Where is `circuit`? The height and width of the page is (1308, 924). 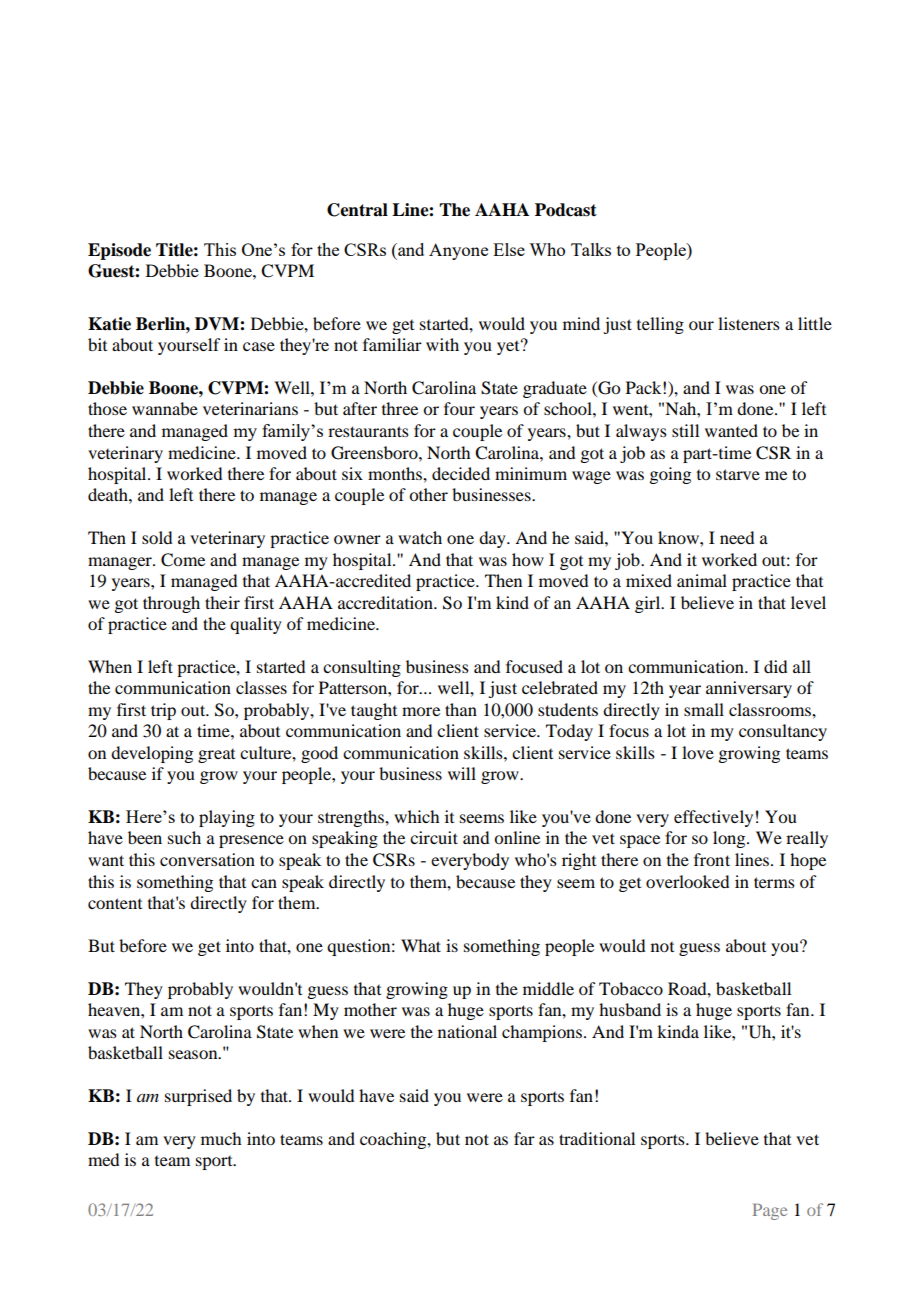 circuit is located at coordinates (434, 837).
